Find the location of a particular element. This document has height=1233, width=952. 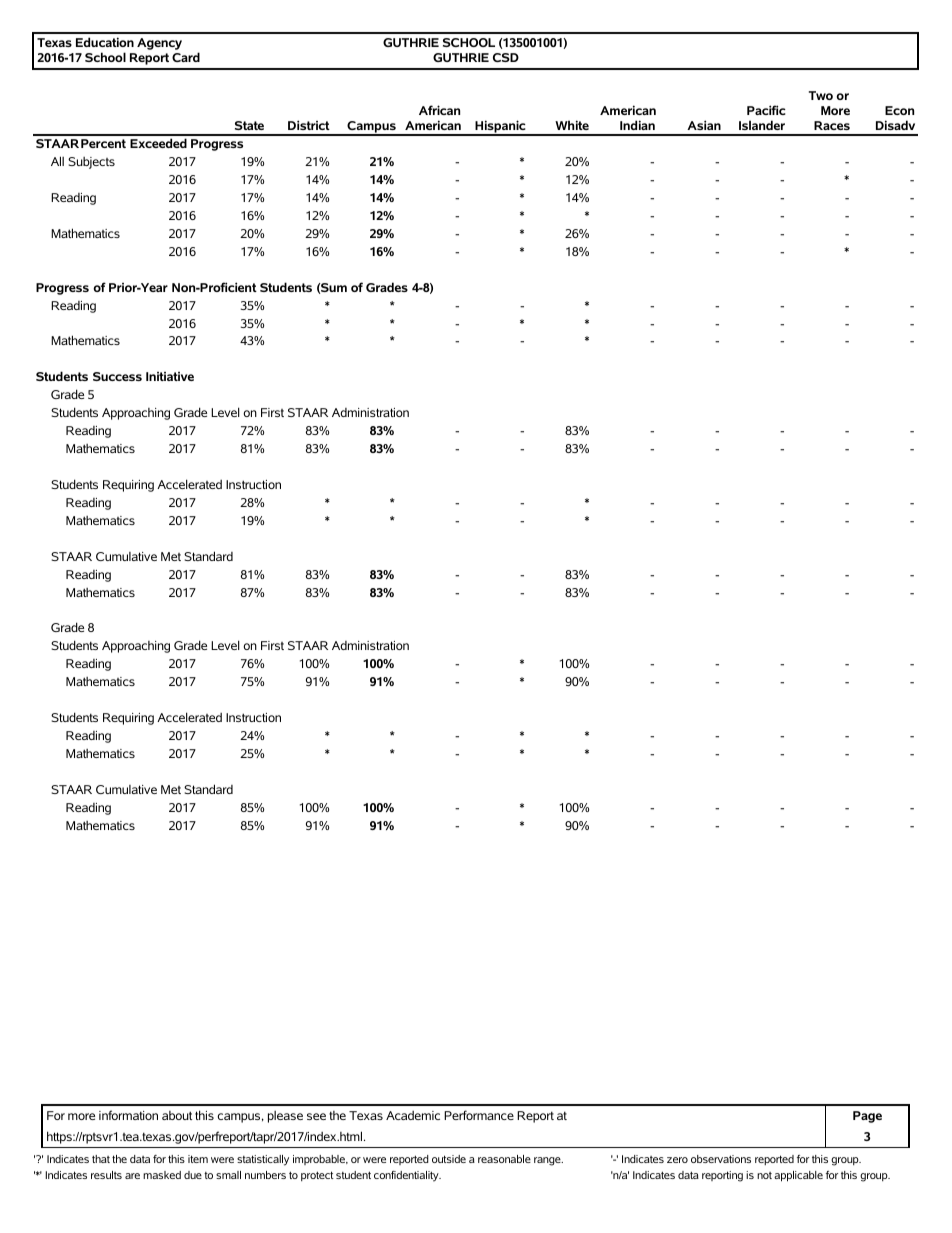

applicable is located at coordinates (798, 1176).
